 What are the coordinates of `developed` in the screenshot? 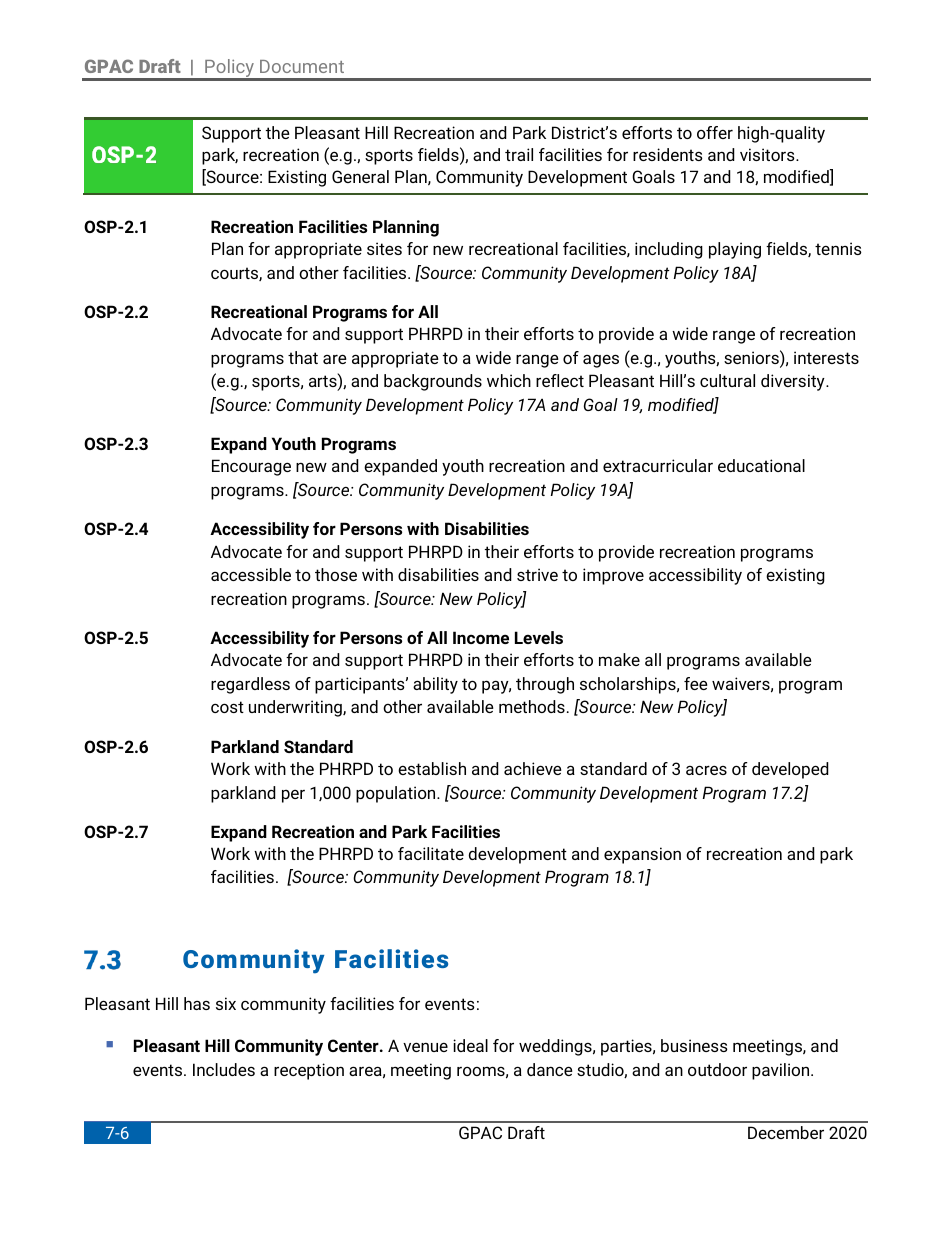 It's located at (790, 770).
